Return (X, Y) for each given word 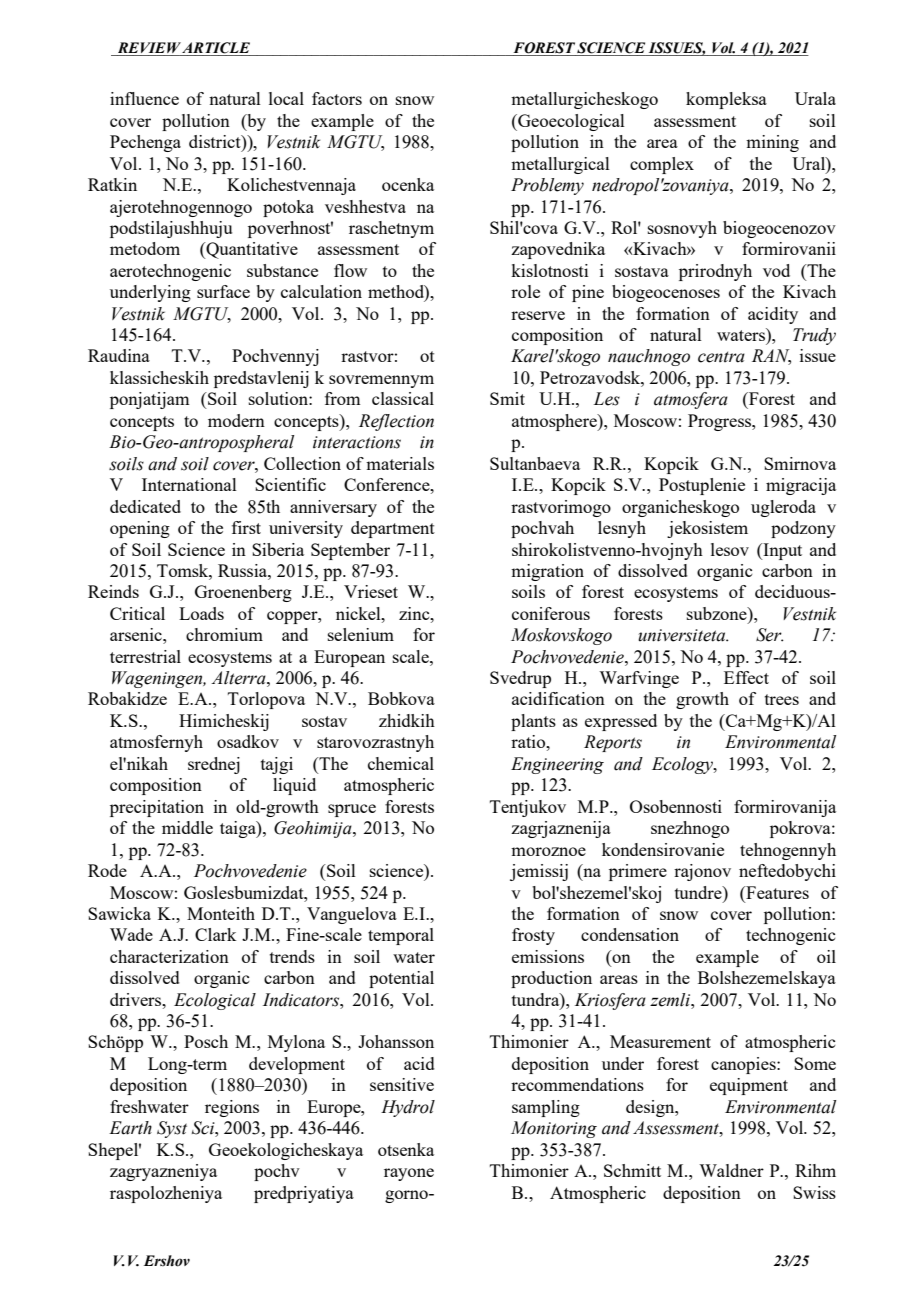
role (525, 291)
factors (337, 98)
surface (223, 291)
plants (533, 722)
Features (776, 892)
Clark (215, 934)
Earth (130, 1128)
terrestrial (145, 656)
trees (782, 699)
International (189, 484)
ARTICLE (216, 48)
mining (772, 143)
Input (781, 551)
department (393, 529)
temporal (401, 936)
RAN (771, 357)
